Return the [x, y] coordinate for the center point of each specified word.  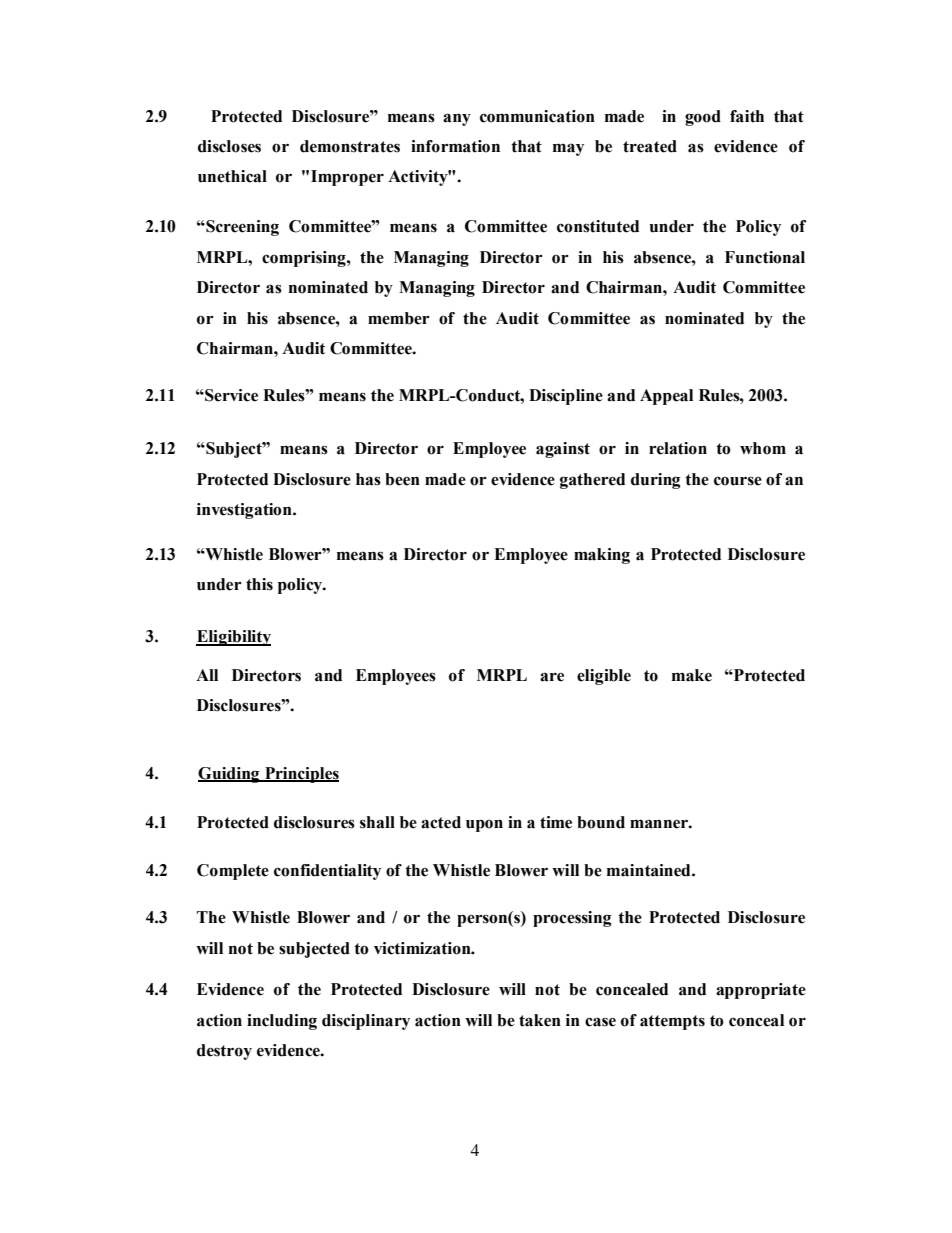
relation [678, 448]
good [703, 118]
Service [230, 395]
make [692, 675]
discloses [229, 146]
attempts [672, 1022]
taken [540, 1020]
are [552, 677]
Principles [301, 775]
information [455, 146]
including [282, 1022]
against [563, 450]
